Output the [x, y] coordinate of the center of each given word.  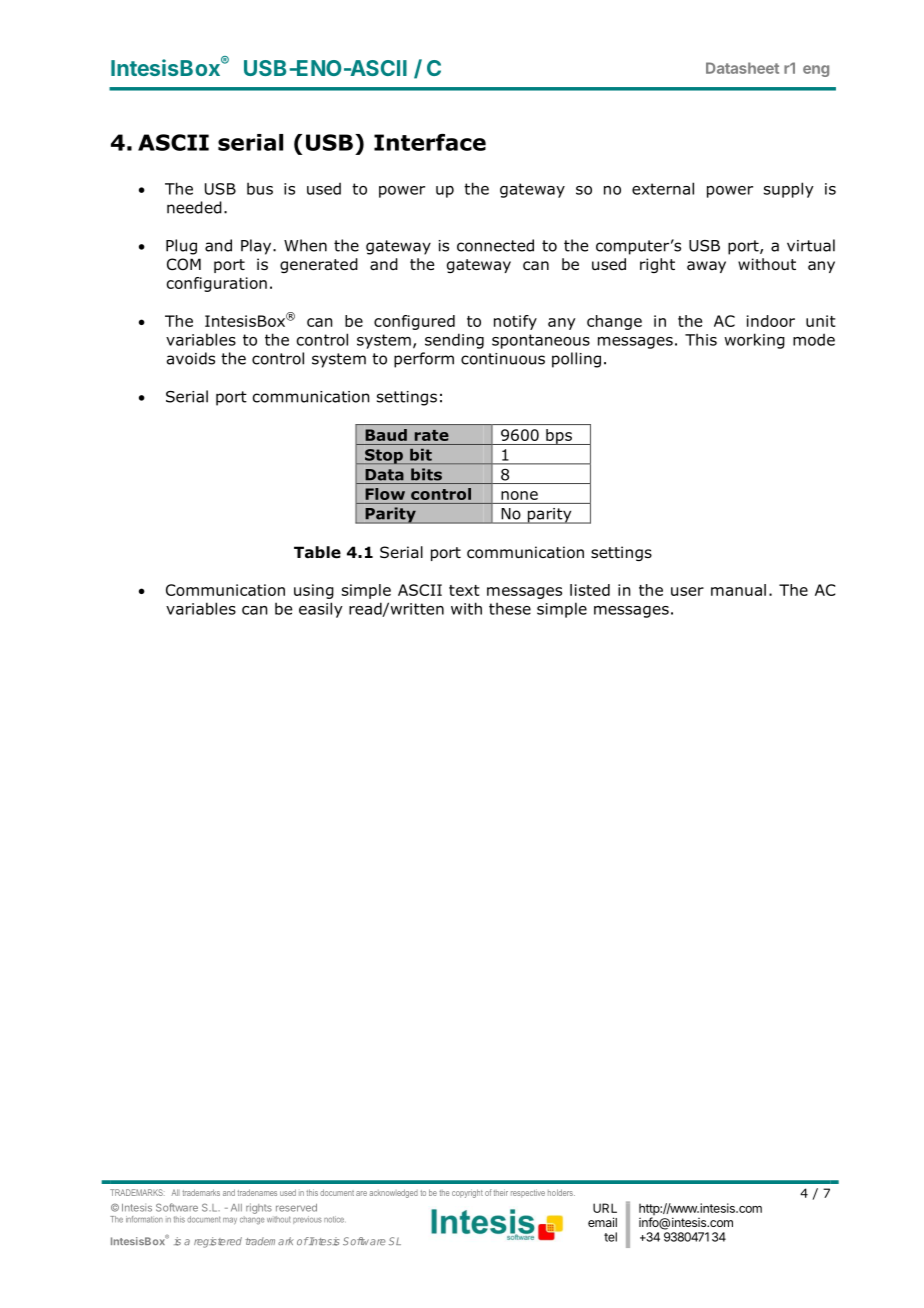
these [510, 608]
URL [605, 1208]
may [230, 1221]
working [754, 341]
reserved [296, 1208]
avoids [191, 358]
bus [260, 188]
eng [816, 71]
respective [528, 1193]
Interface [430, 142]
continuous [503, 359]
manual [738, 590]
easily [321, 610]
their [500, 1192]
